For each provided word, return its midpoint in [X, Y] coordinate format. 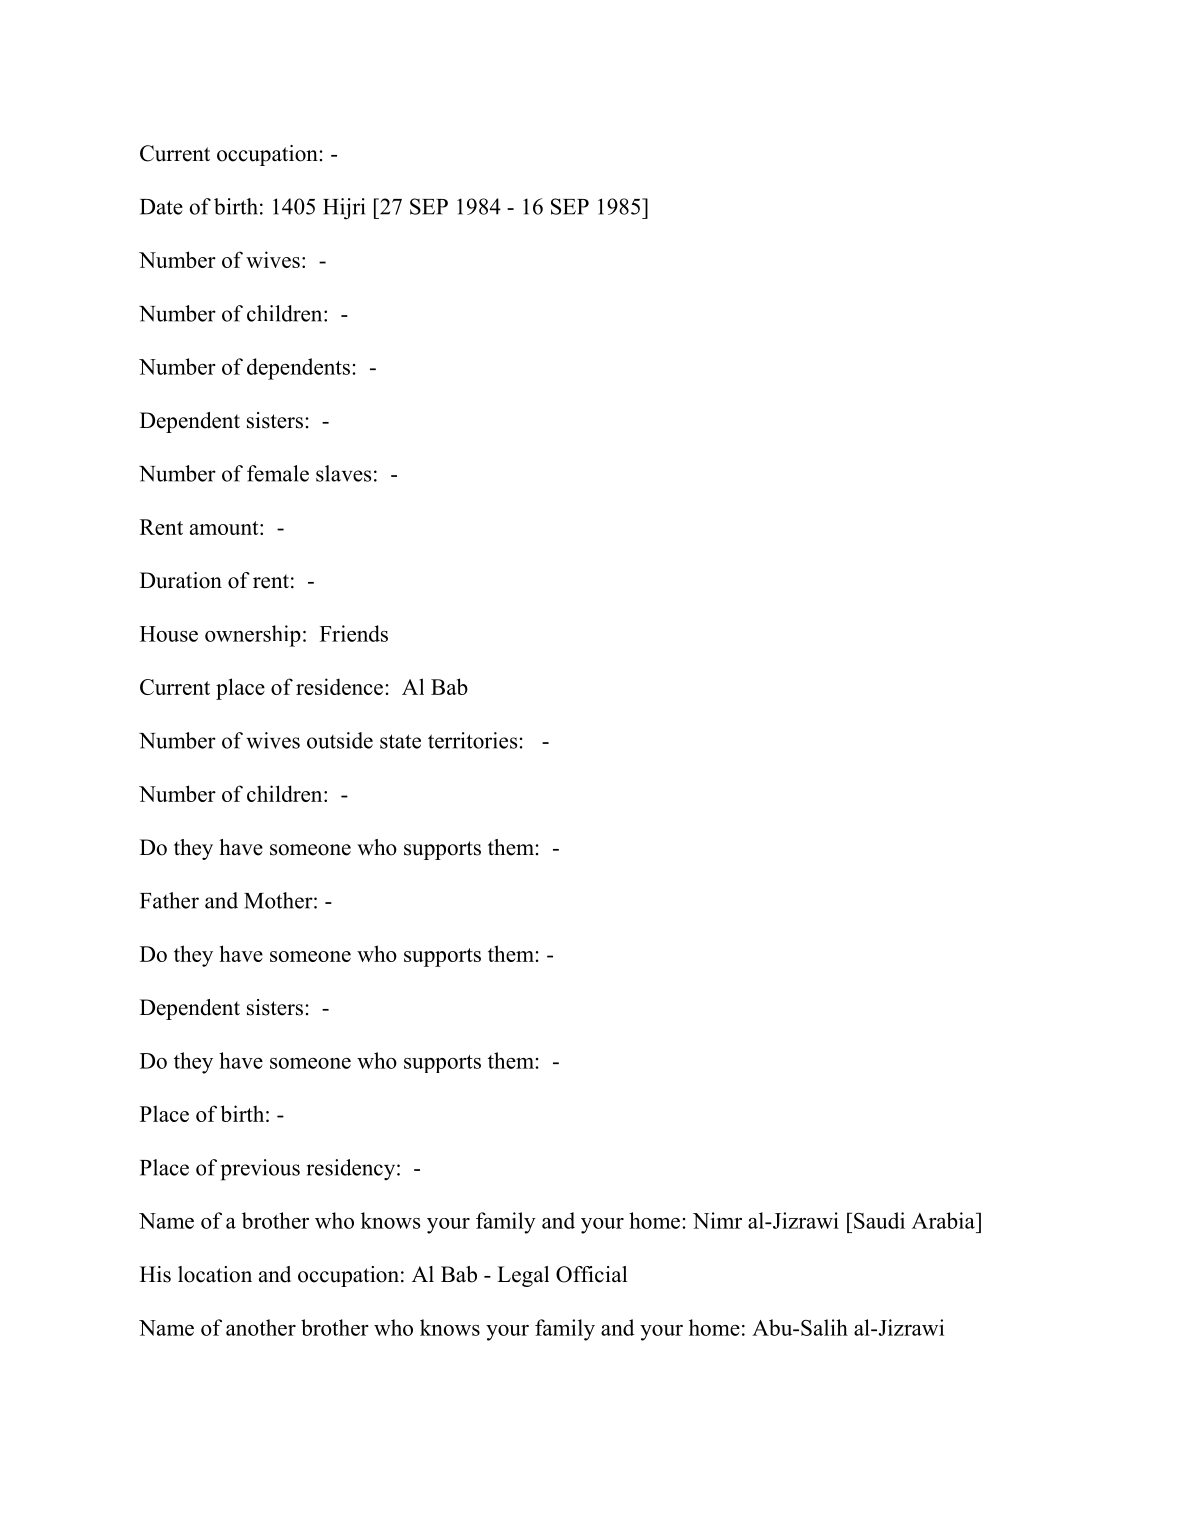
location [215, 1274]
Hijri [344, 209]
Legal [523, 1276]
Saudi [879, 1220]
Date [161, 207]
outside [340, 740]
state [400, 741]
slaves [343, 473]
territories [472, 740]
